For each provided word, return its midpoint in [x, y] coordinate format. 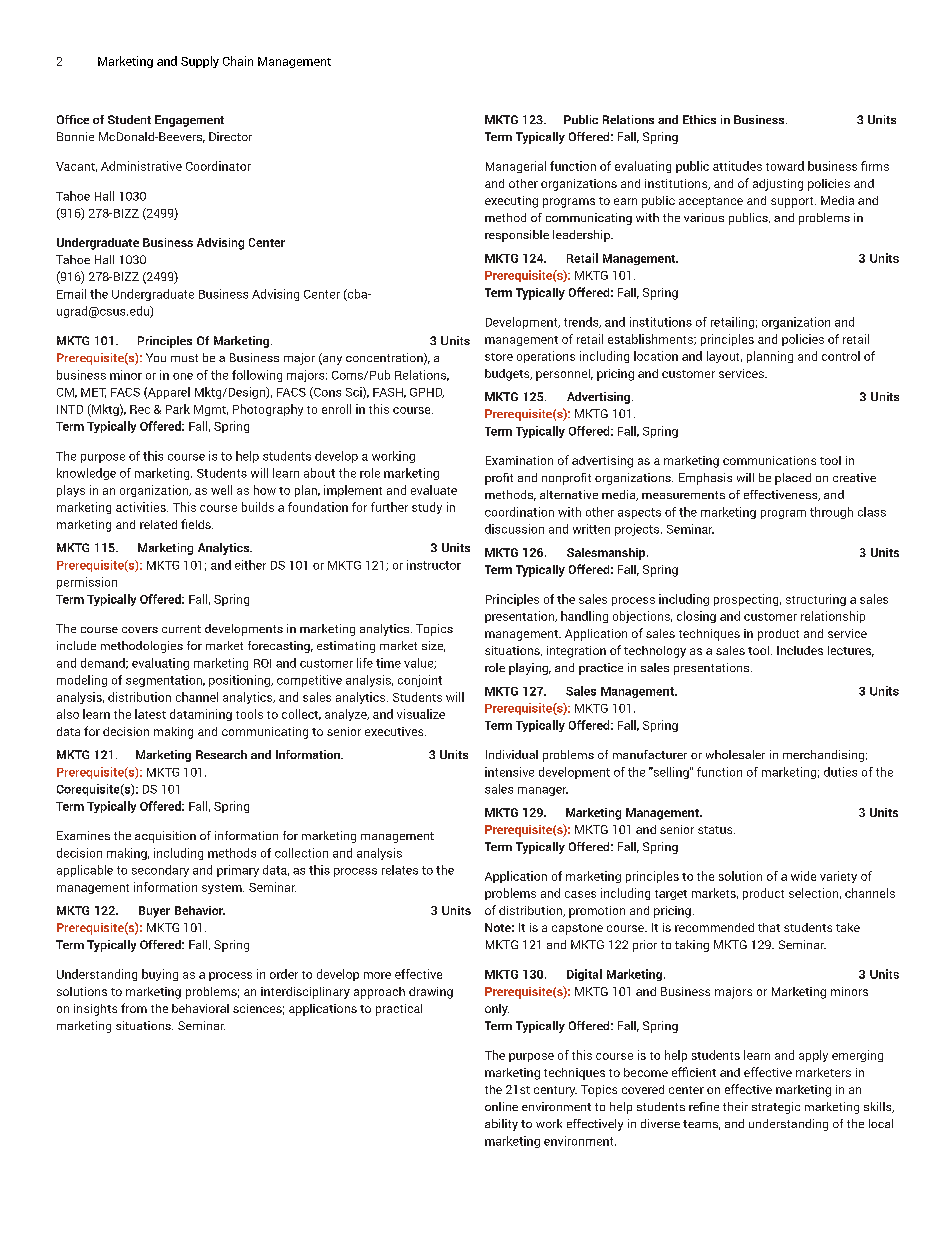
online [501, 1106]
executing [511, 202]
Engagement [189, 121]
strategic [776, 1108]
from [134, 1008]
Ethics [699, 119]
